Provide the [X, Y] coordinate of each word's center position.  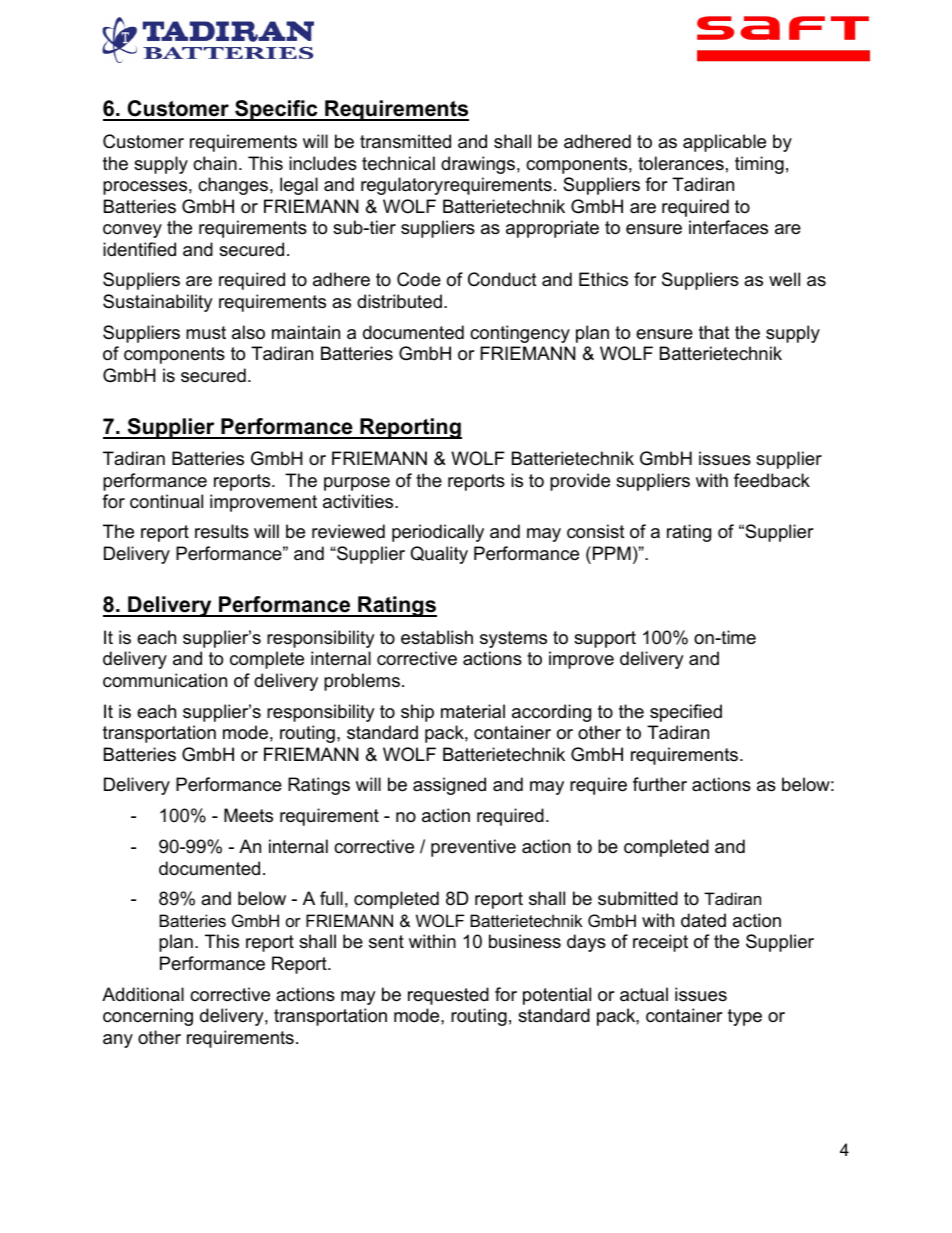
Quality [439, 555]
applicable [724, 143]
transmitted [405, 141]
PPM [612, 553]
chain [215, 163]
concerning [148, 1017]
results [222, 531]
